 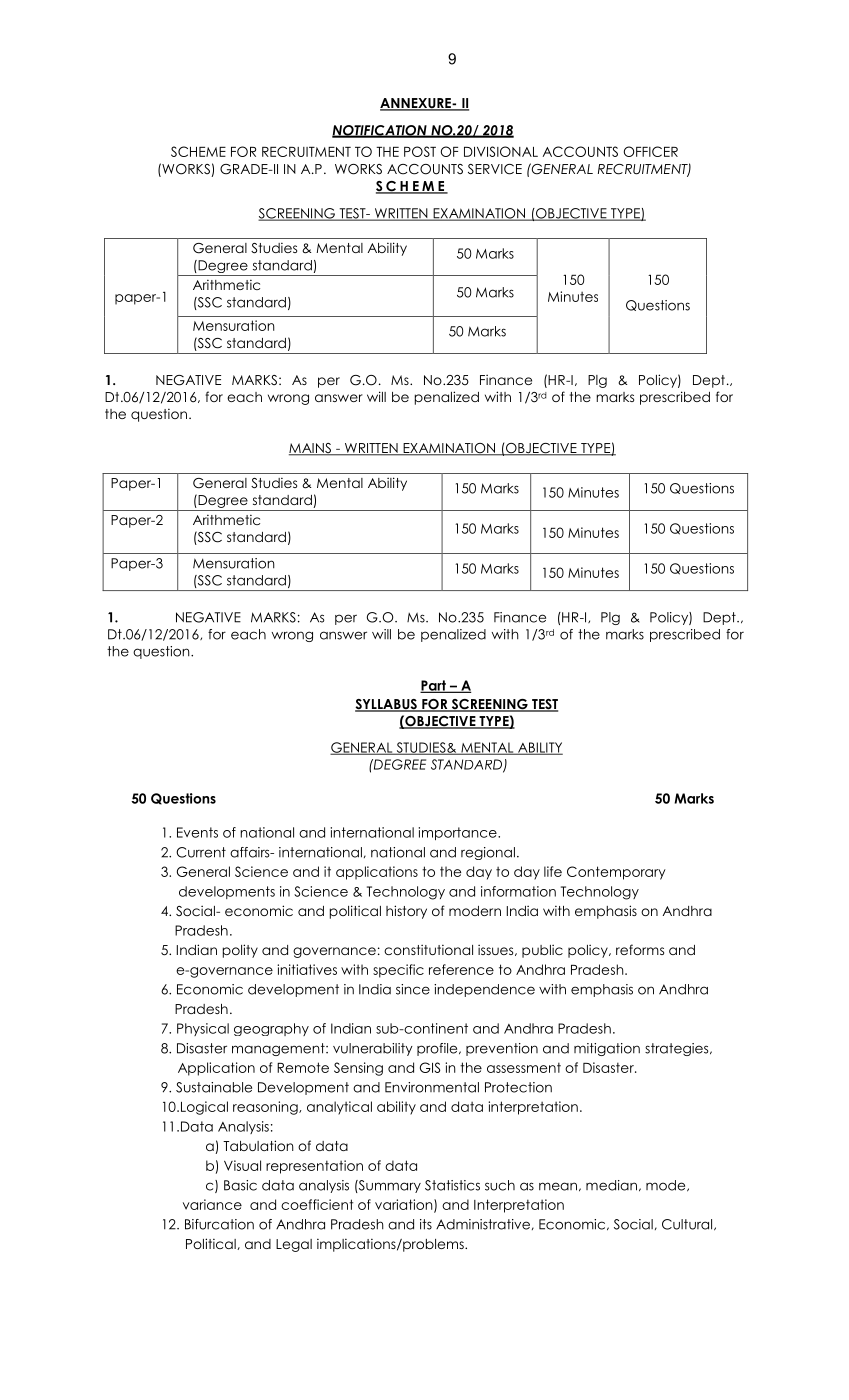 I want to click on history, so click(x=406, y=912).
